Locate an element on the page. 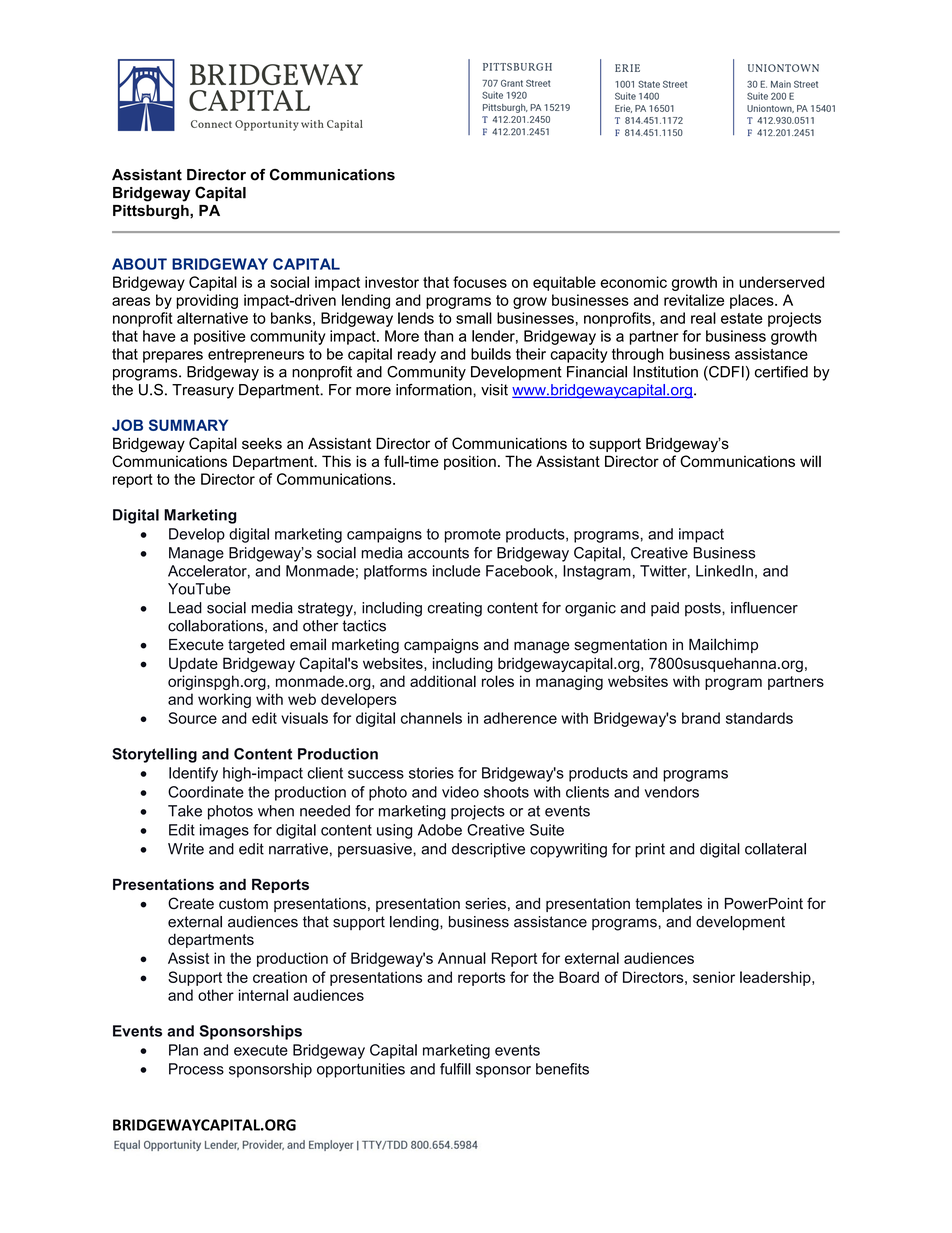 The height and width of the document is (1233, 952). position is located at coordinates (470, 462).
